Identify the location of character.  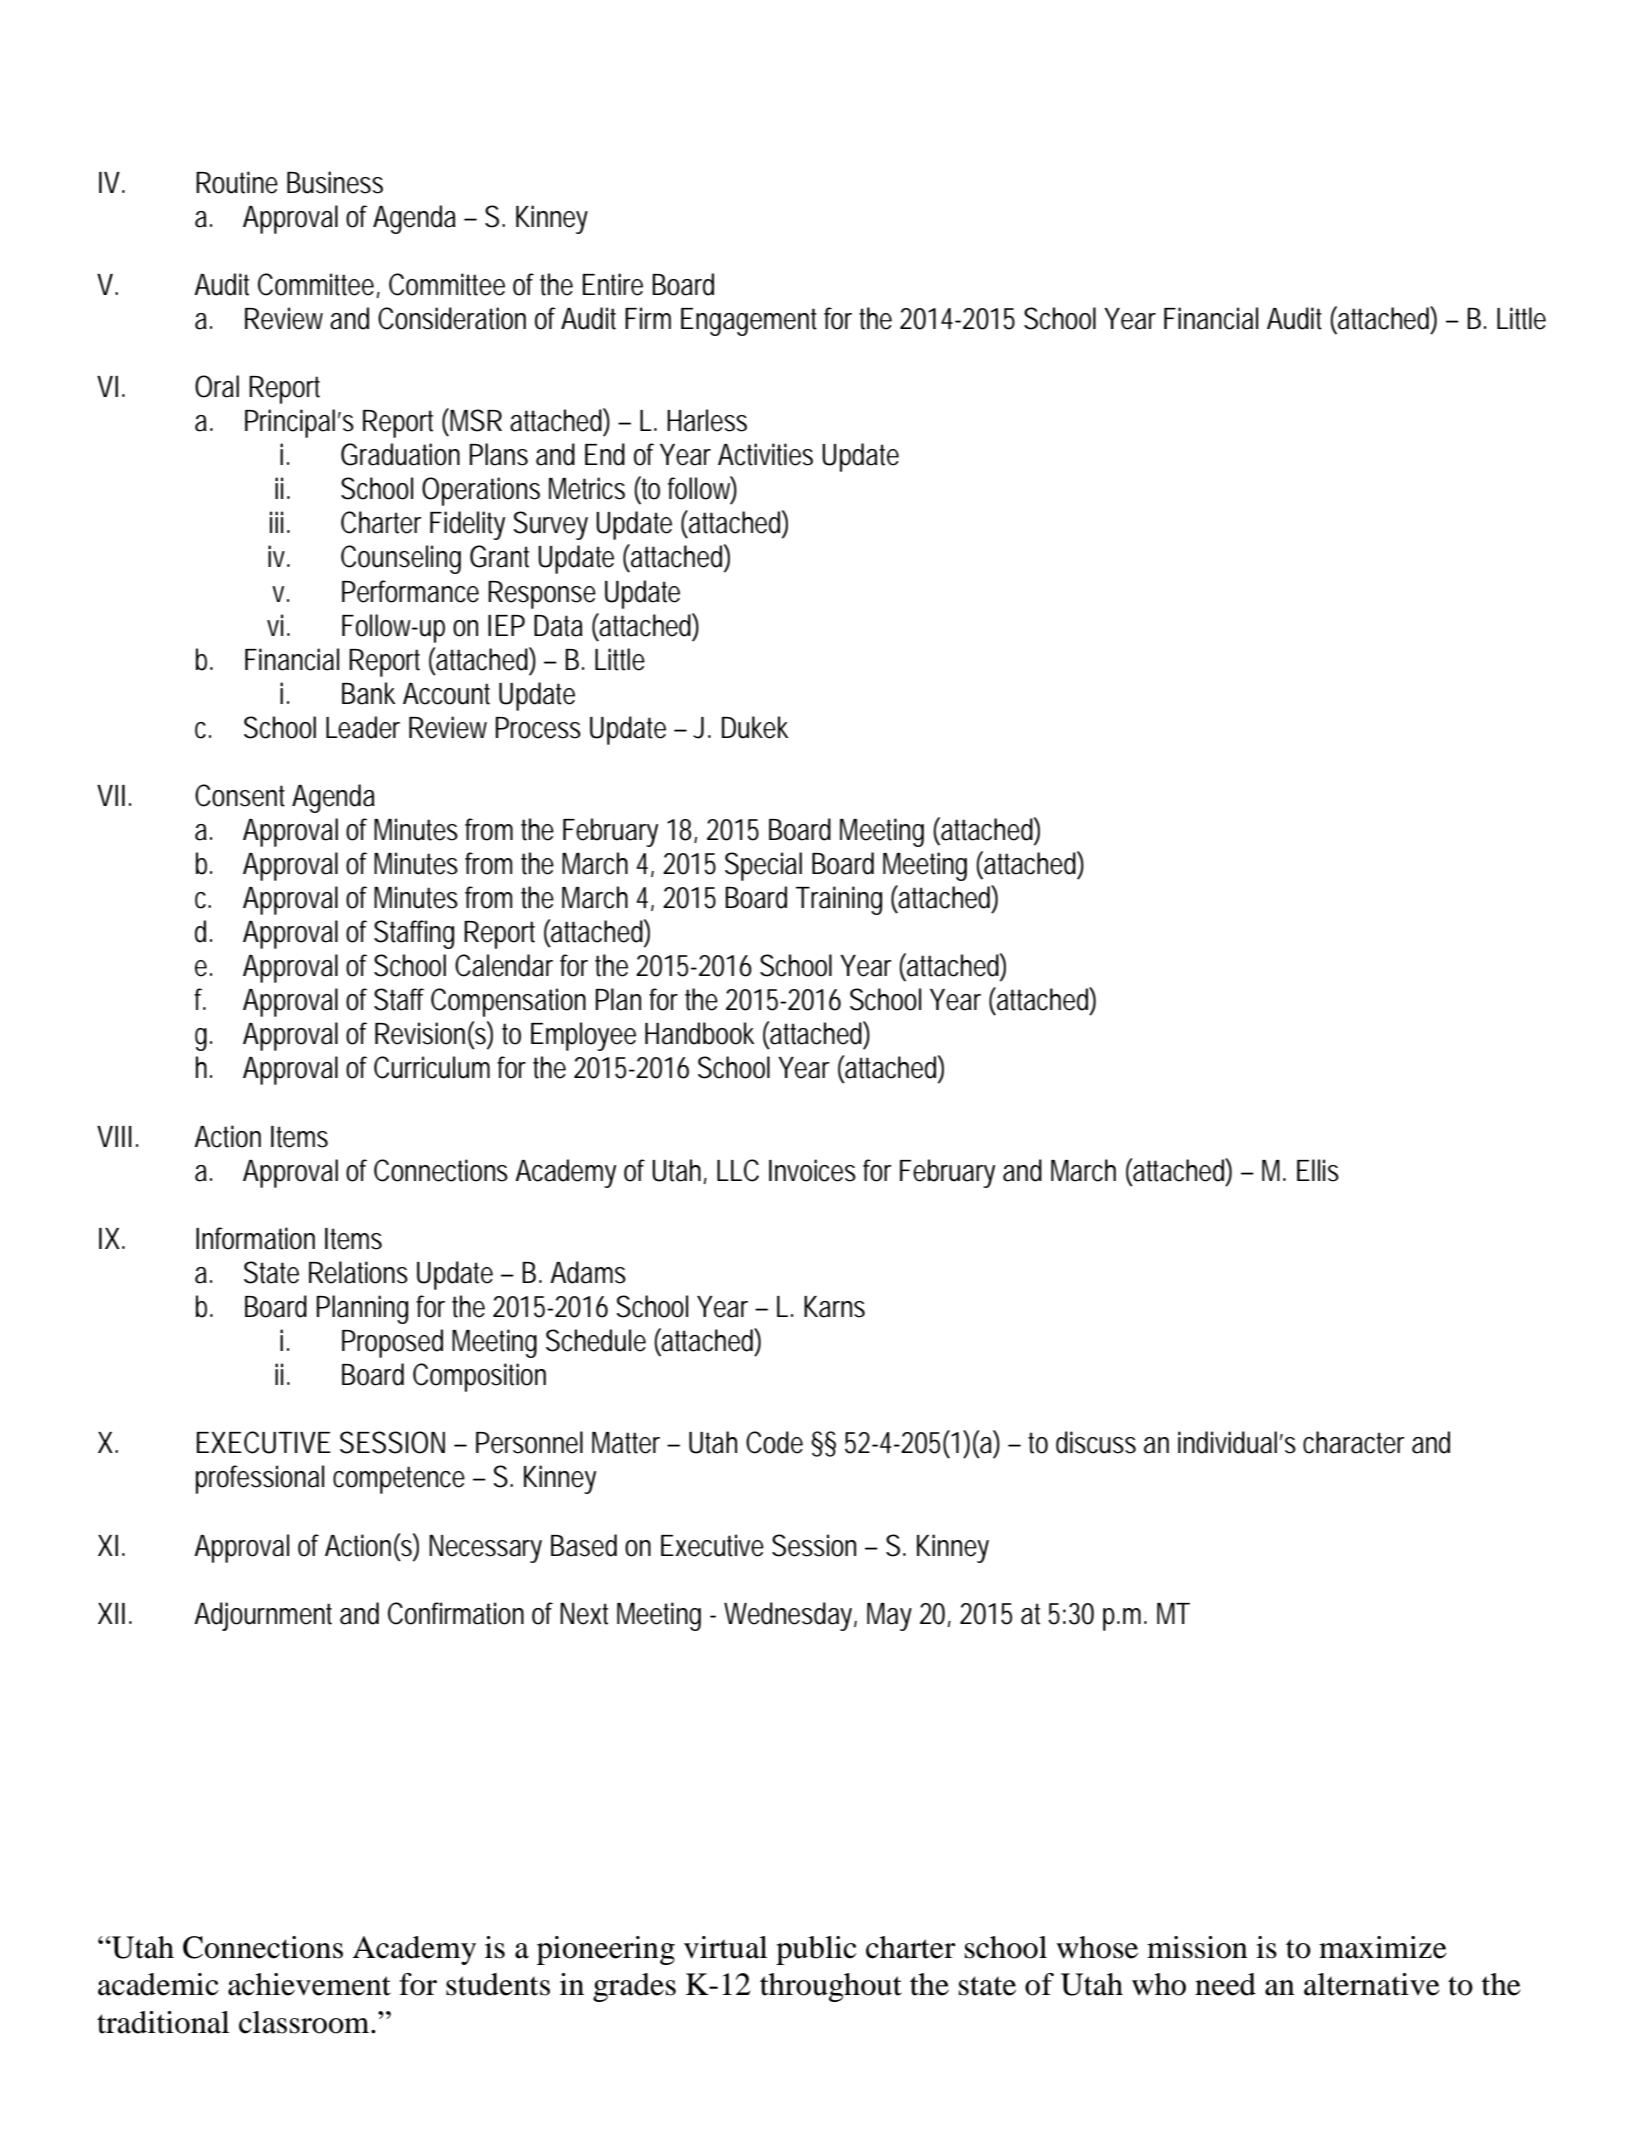
(1354, 1442).
